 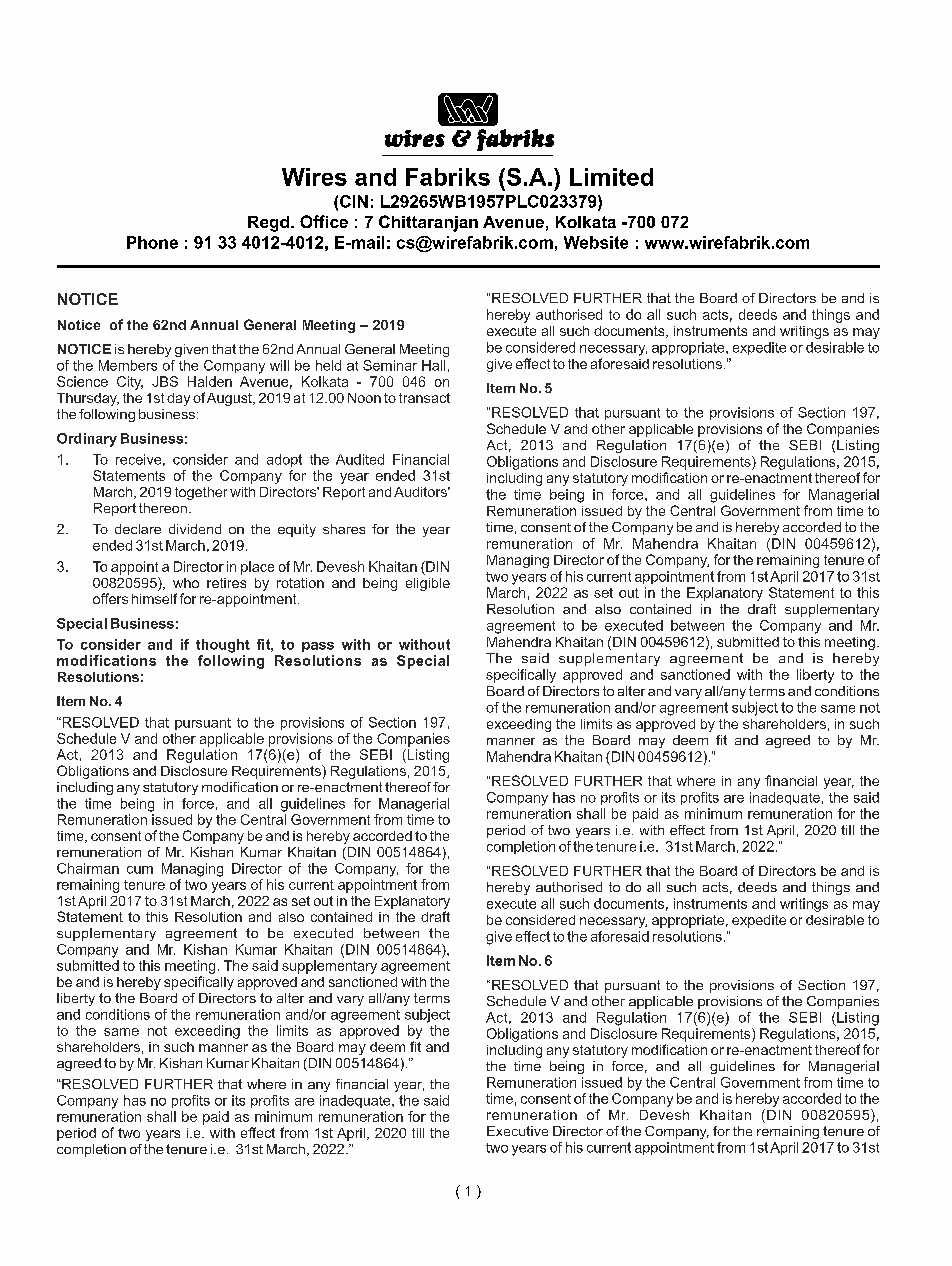 I want to click on retires, so click(x=226, y=583).
